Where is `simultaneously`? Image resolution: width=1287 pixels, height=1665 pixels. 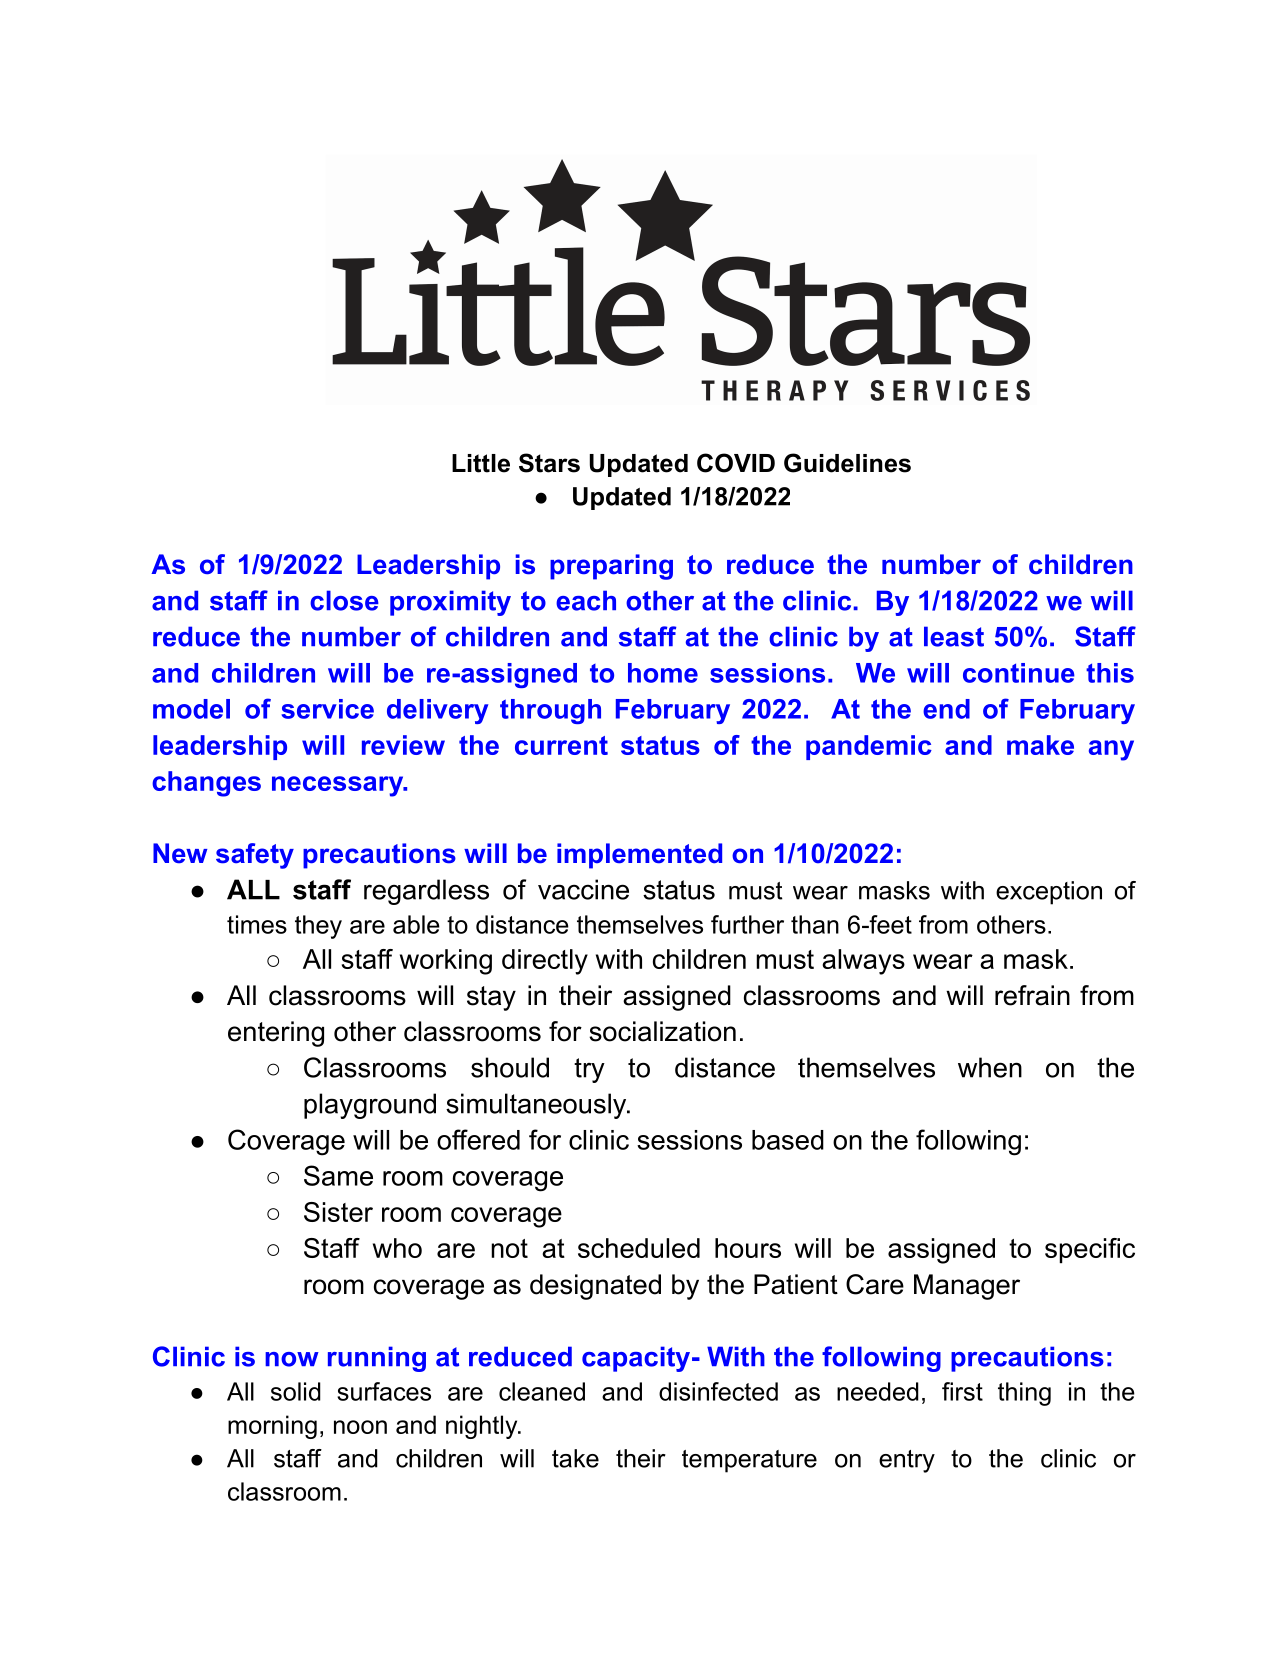
simultaneously is located at coordinates (537, 1106).
